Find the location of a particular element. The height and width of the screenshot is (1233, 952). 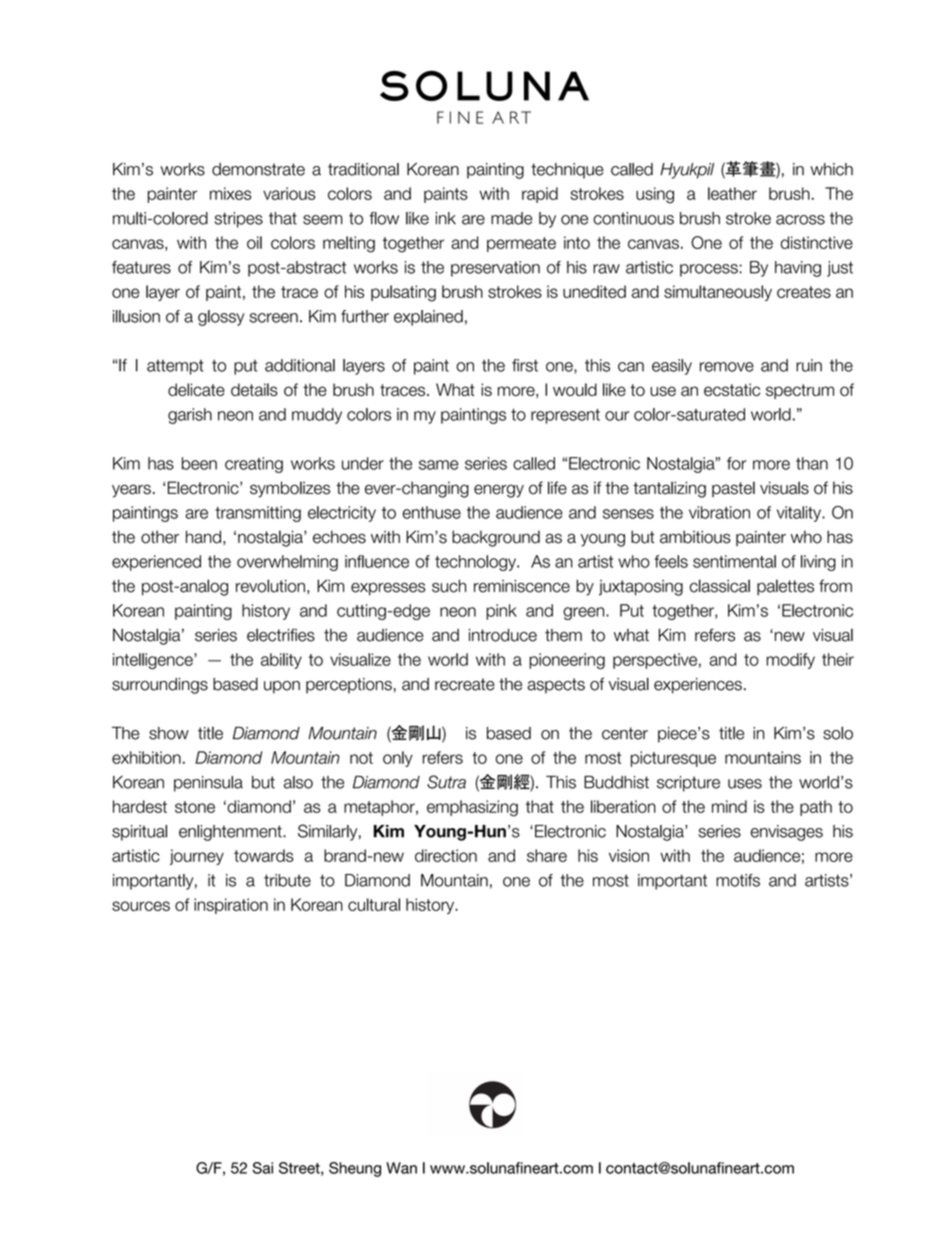

surroundings is located at coordinates (160, 686).
